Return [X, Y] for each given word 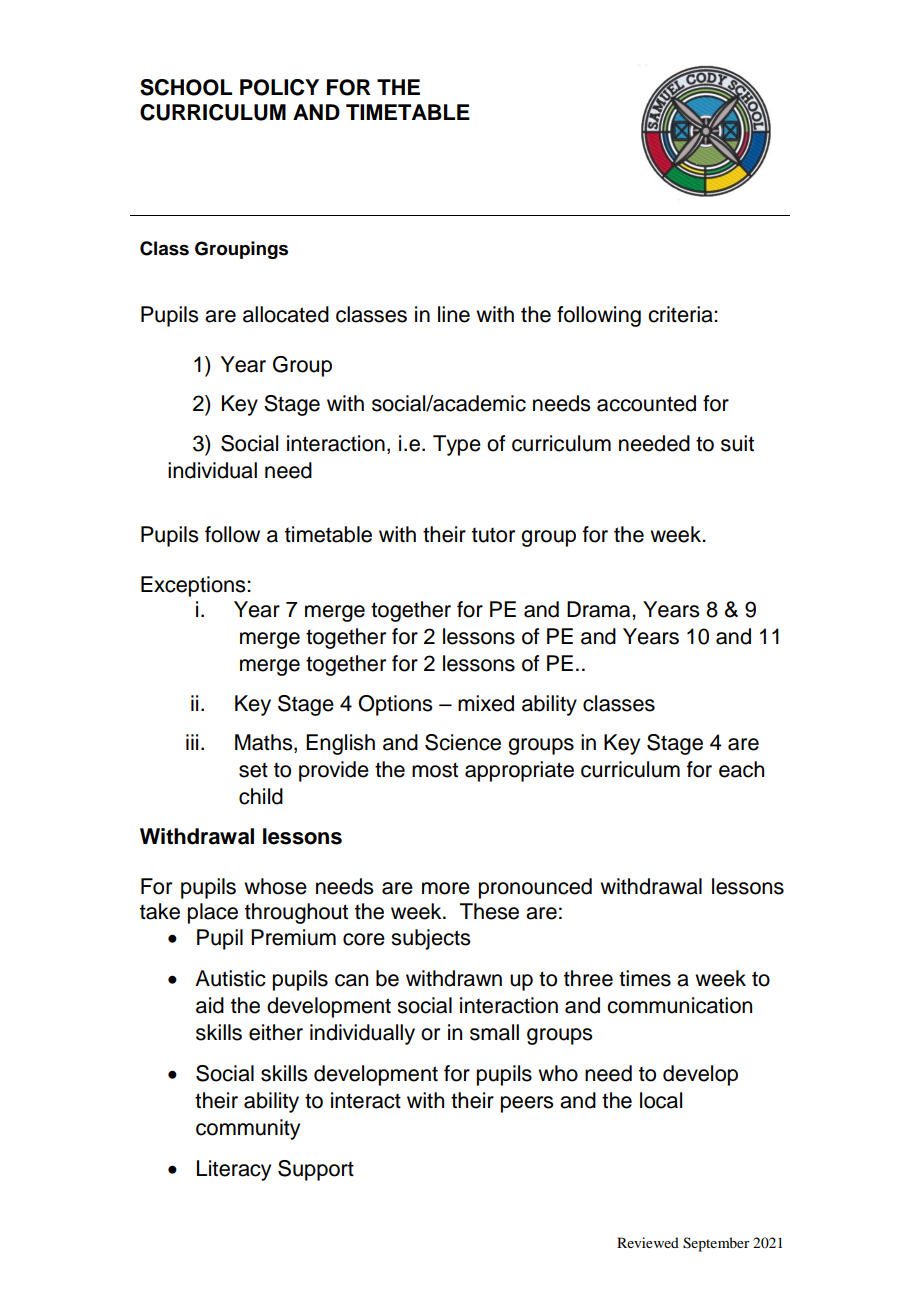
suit [737, 443]
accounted [646, 403]
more [446, 888]
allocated [286, 314]
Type [457, 445]
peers [527, 1104]
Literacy [234, 1170]
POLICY [279, 87]
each [741, 769]
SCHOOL [186, 87]
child [261, 796]
